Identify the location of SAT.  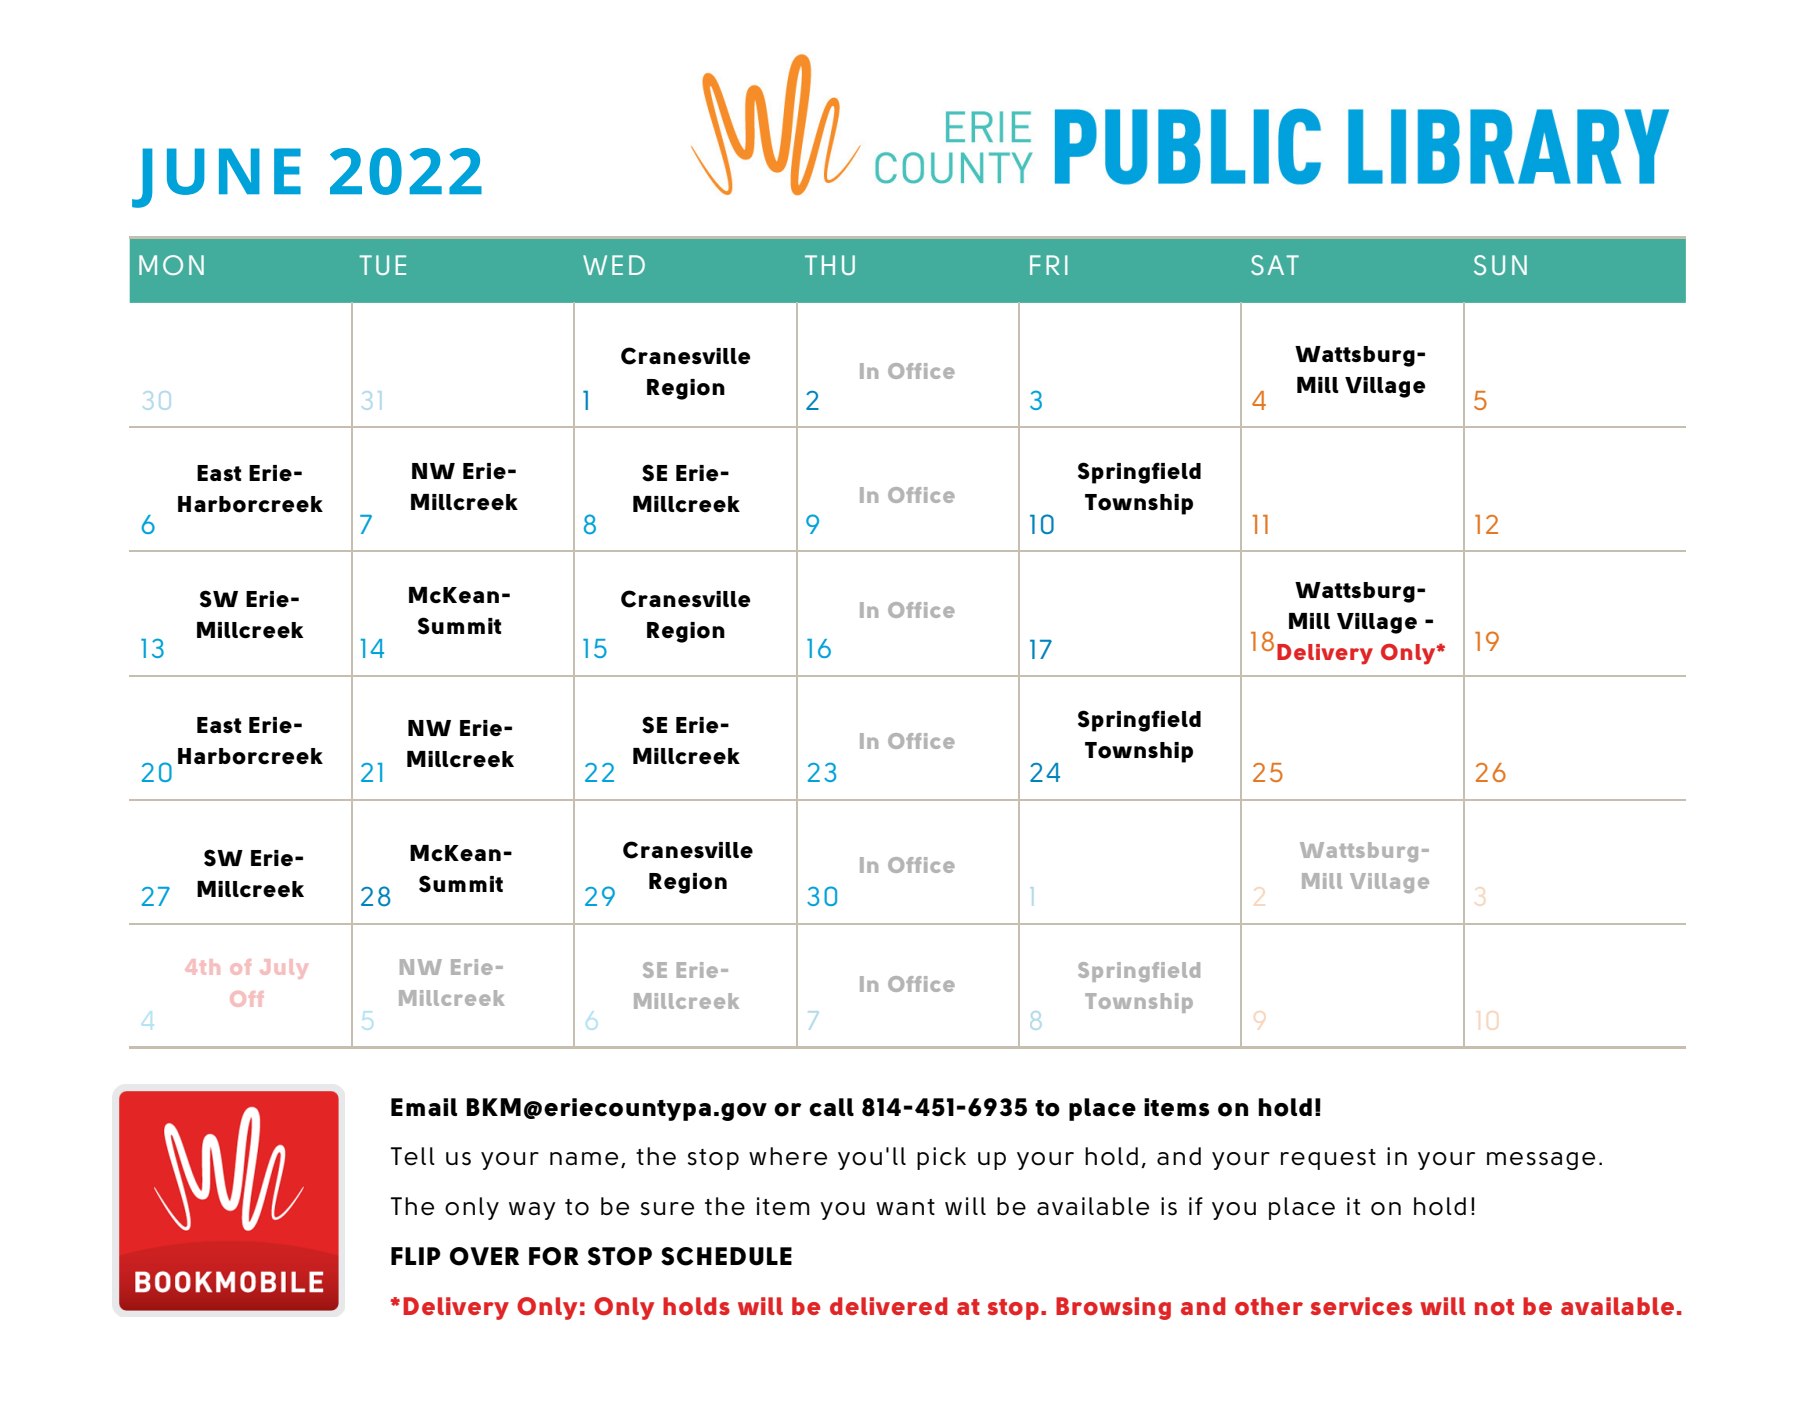
(1275, 265).
